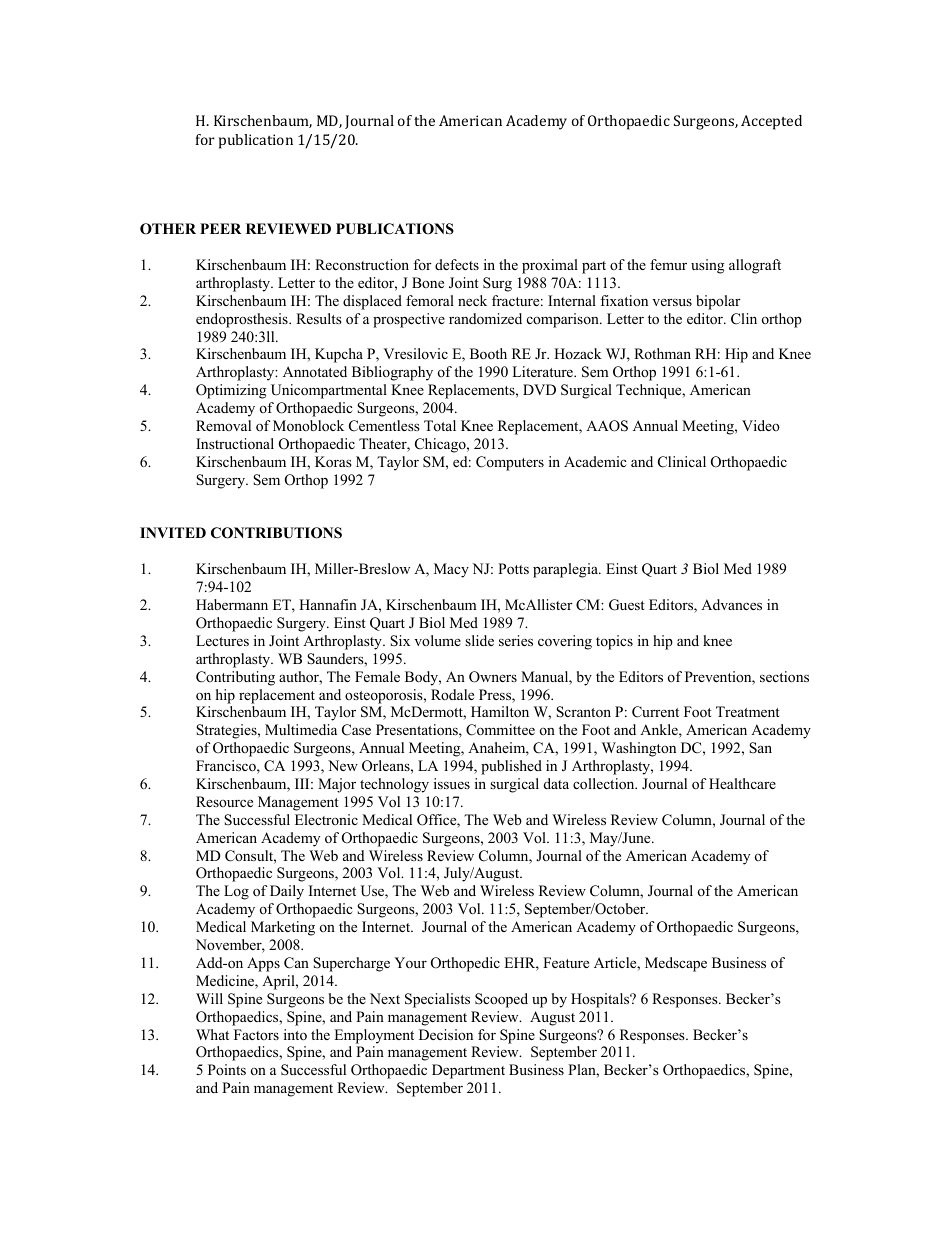  I want to click on PEER, so click(220, 228).
